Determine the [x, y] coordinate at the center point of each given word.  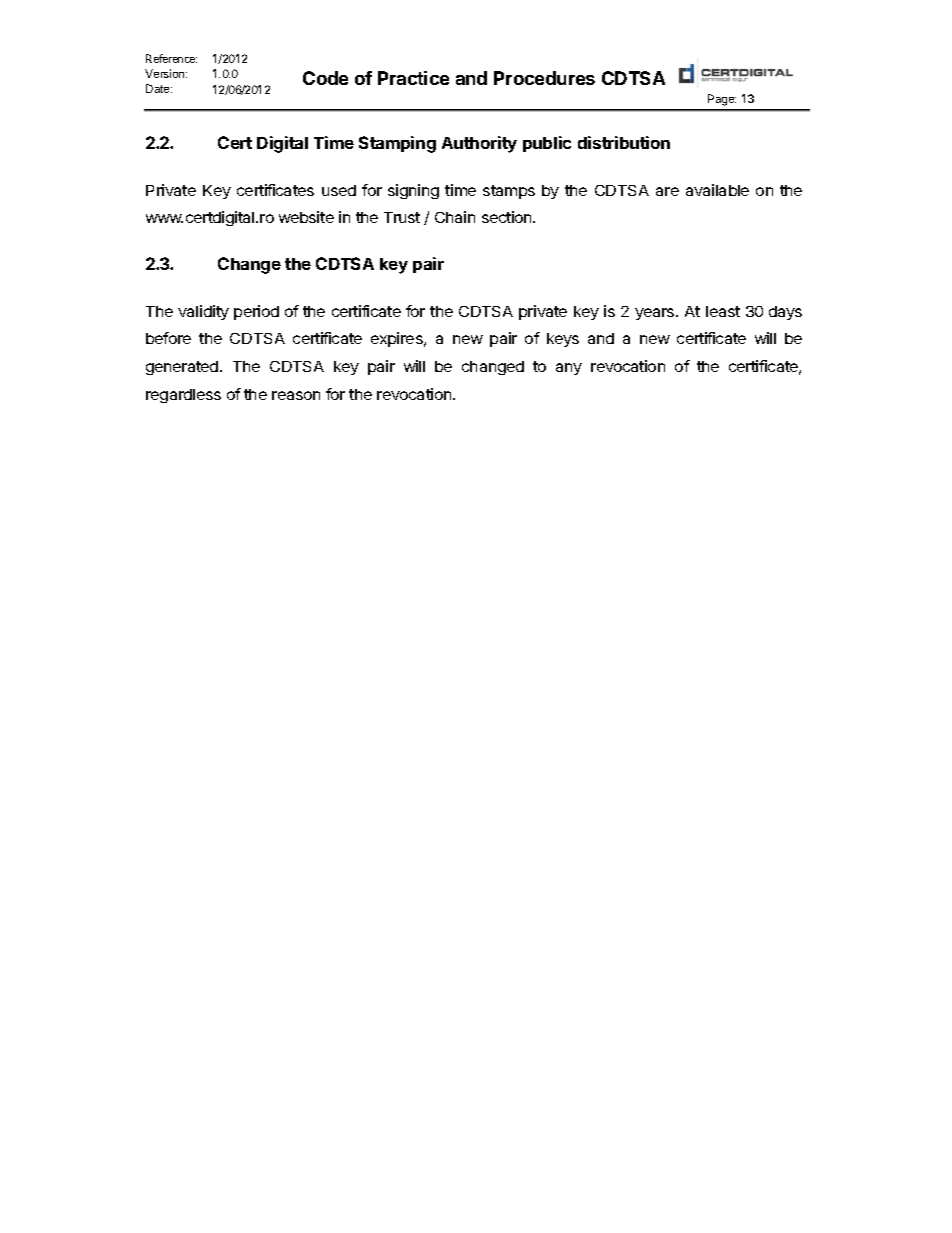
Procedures [544, 78]
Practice [413, 78]
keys [563, 340]
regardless [183, 396]
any [569, 369]
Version [166, 73]
